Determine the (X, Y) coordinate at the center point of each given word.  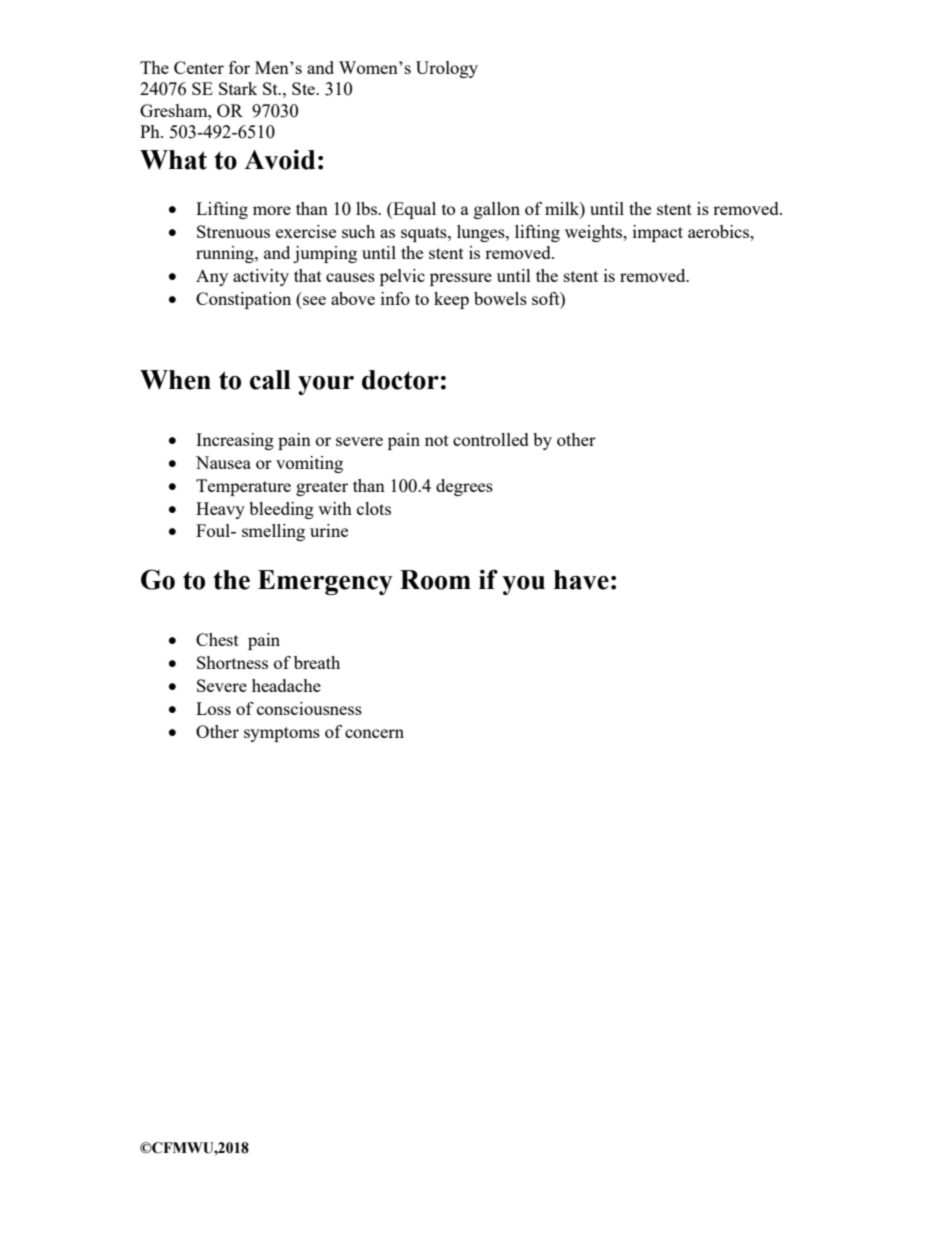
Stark (238, 88)
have (581, 580)
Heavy (220, 510)
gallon (497, 210)
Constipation (243, 300)
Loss (213, 708)
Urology (447, 69)
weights (595, 233)
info (395, 298)
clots (374, 508)
